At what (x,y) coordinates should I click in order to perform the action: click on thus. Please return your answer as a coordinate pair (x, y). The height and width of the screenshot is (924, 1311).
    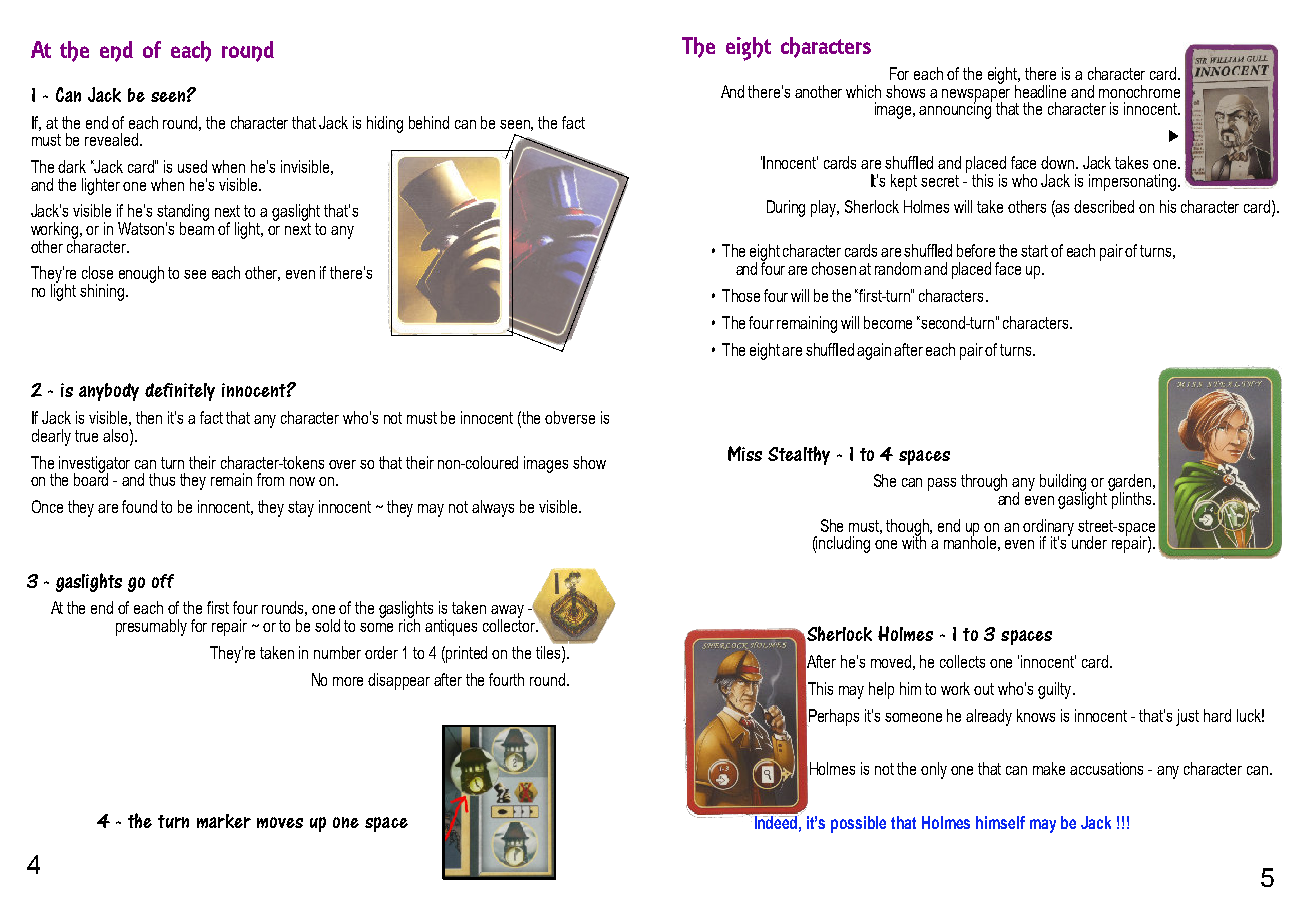
    Looking at the image, I should click on (162, 479).
